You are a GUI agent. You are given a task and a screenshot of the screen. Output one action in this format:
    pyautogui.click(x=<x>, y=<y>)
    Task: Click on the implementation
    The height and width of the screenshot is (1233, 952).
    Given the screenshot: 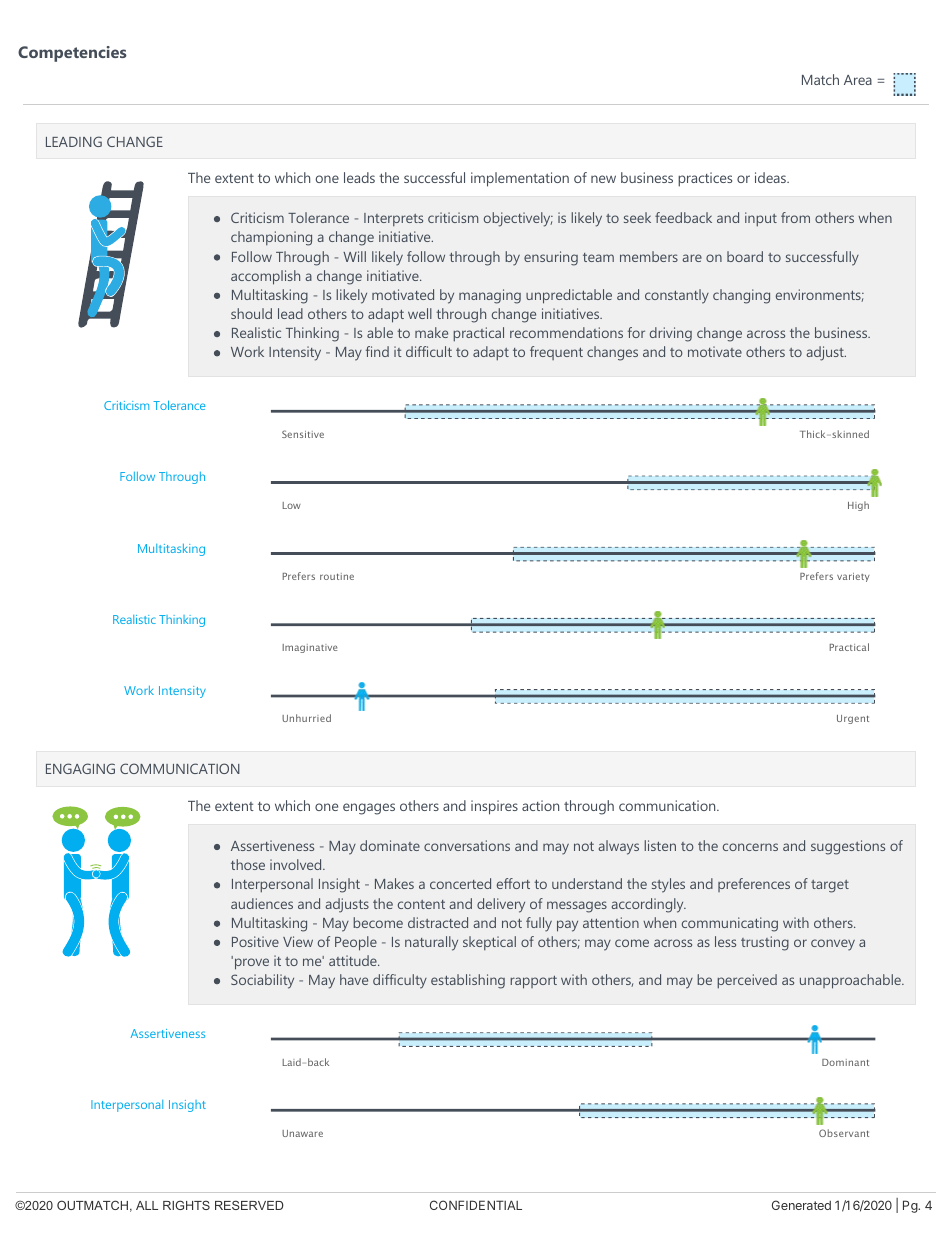 What is the action you would take?
    pyautogui.click(x=520, y=179)
